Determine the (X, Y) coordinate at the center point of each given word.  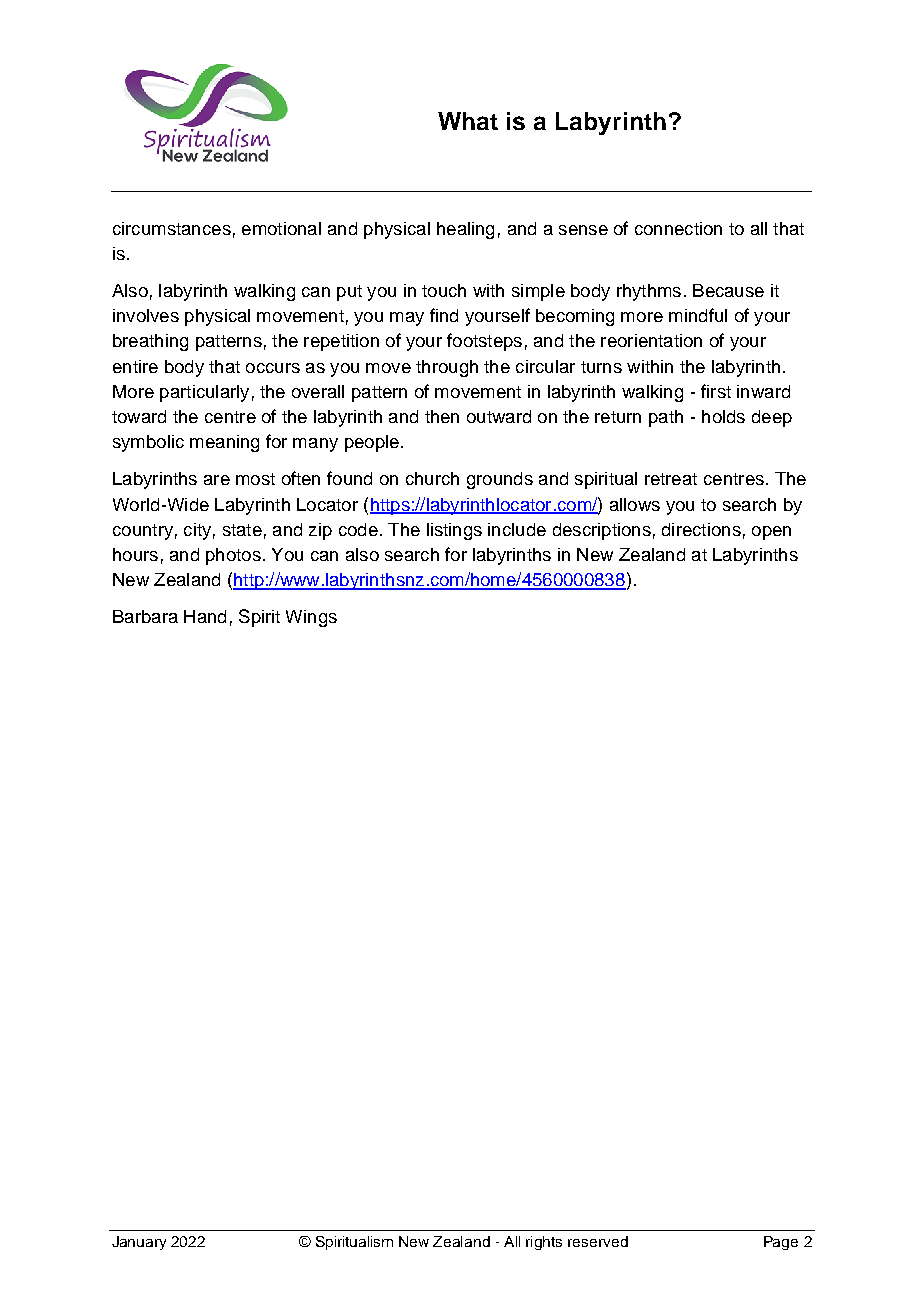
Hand (205, 616)
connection (678, 228)
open (771, 533)
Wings (311, 618)
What (468, 121)
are (217, 480)
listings (454, 531)
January (139, 1243)
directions (701, 529)
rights (544, 1243)
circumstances (172, 228)
